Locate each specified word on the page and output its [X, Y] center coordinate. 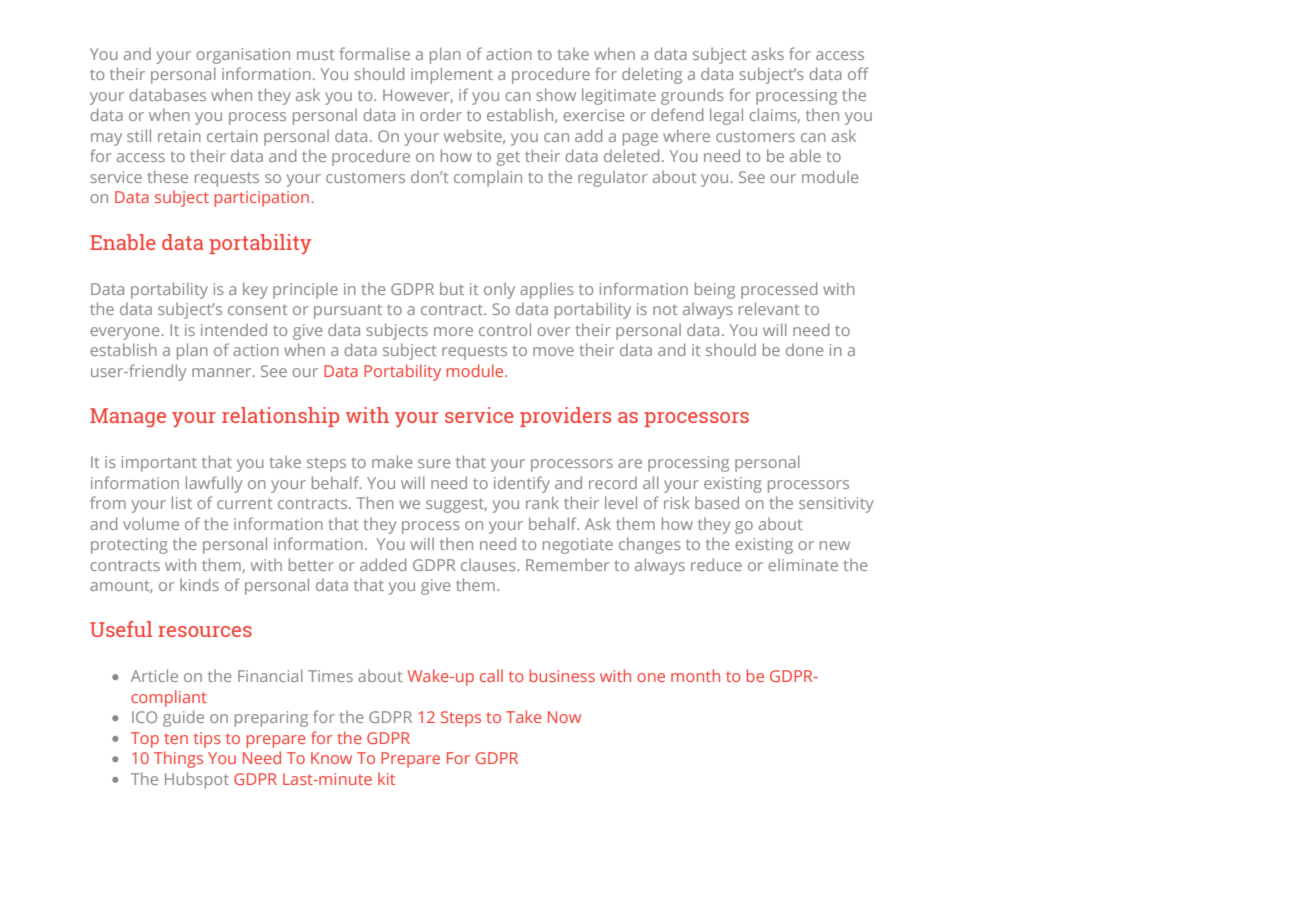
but [452, 288]
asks [768, 53]
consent [258, 309]
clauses [489, 564]
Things [178, 759]
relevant [769, 308]
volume [151, 523]
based [717, 502]
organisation [243, 56]
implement [452, 75]
